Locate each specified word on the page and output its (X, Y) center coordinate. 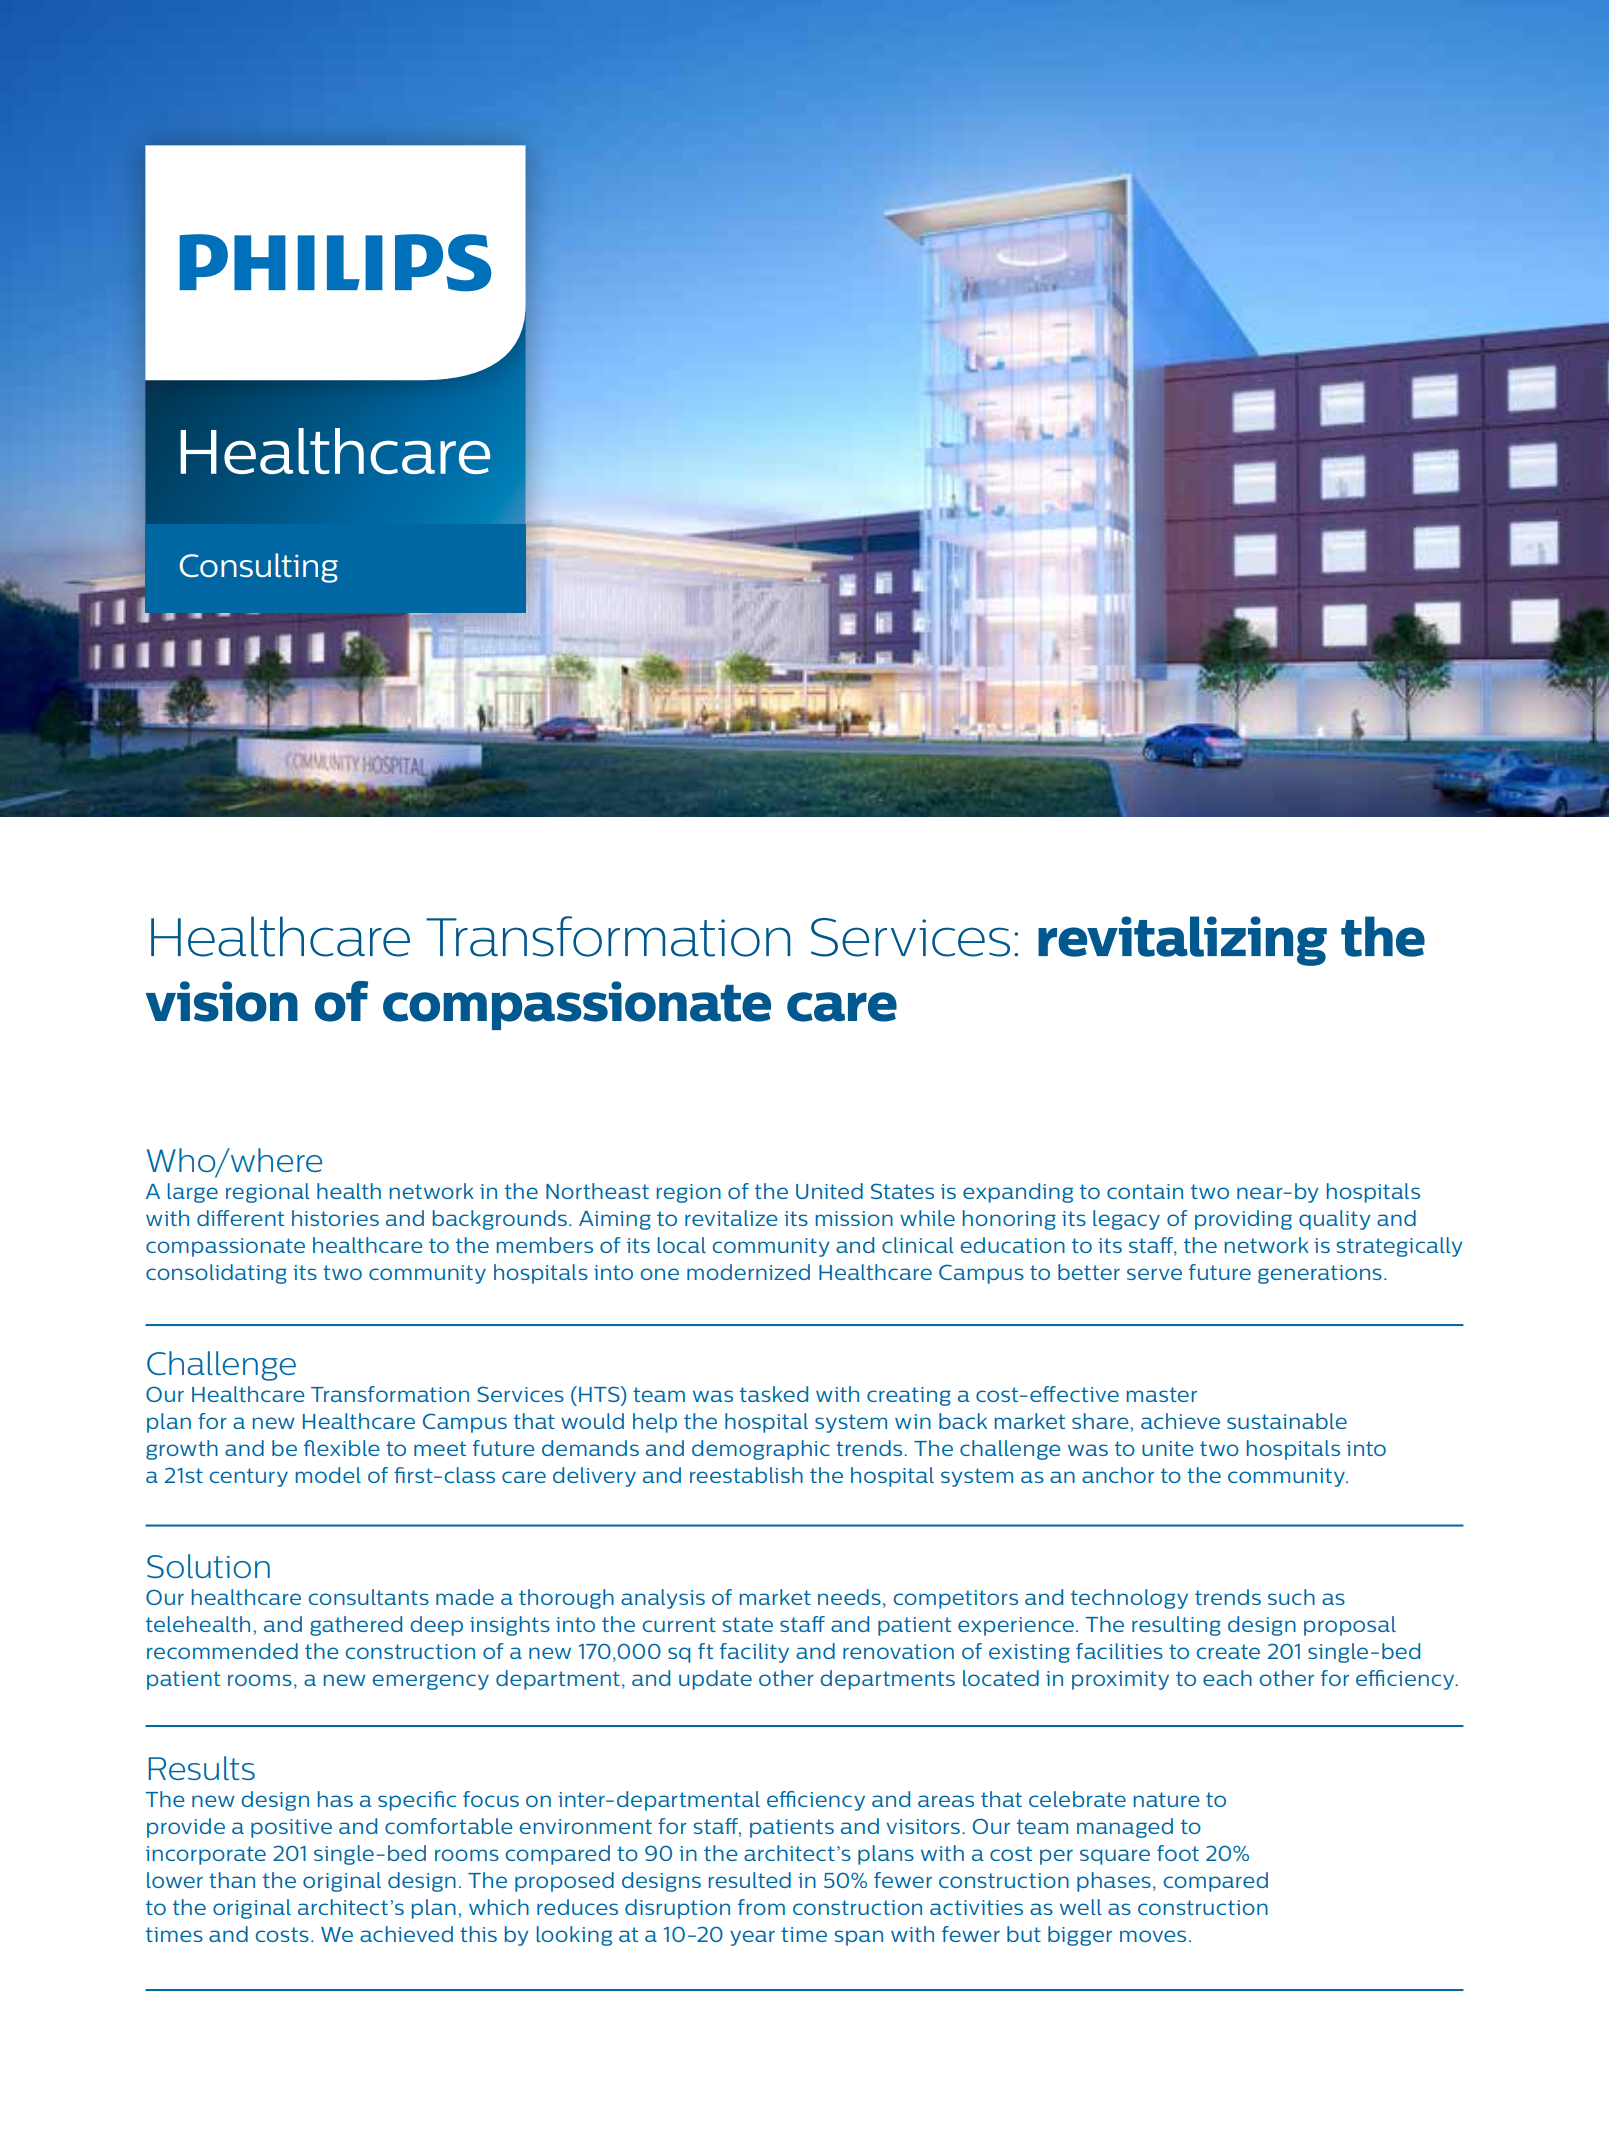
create (1228, 1651)
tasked (774, 1394)
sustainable (1287, 1421)
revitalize (731, 1218)
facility (754, 1653)
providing (1243, 1220)
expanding (1018, 1193)
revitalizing (1182, 941)
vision (222, 1001)
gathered (356, 1626)
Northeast (597, 1191)
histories (335, 1218)
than (232, 1880)
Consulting (259, 568)
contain (1145, 1191)
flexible (342, 1448)
